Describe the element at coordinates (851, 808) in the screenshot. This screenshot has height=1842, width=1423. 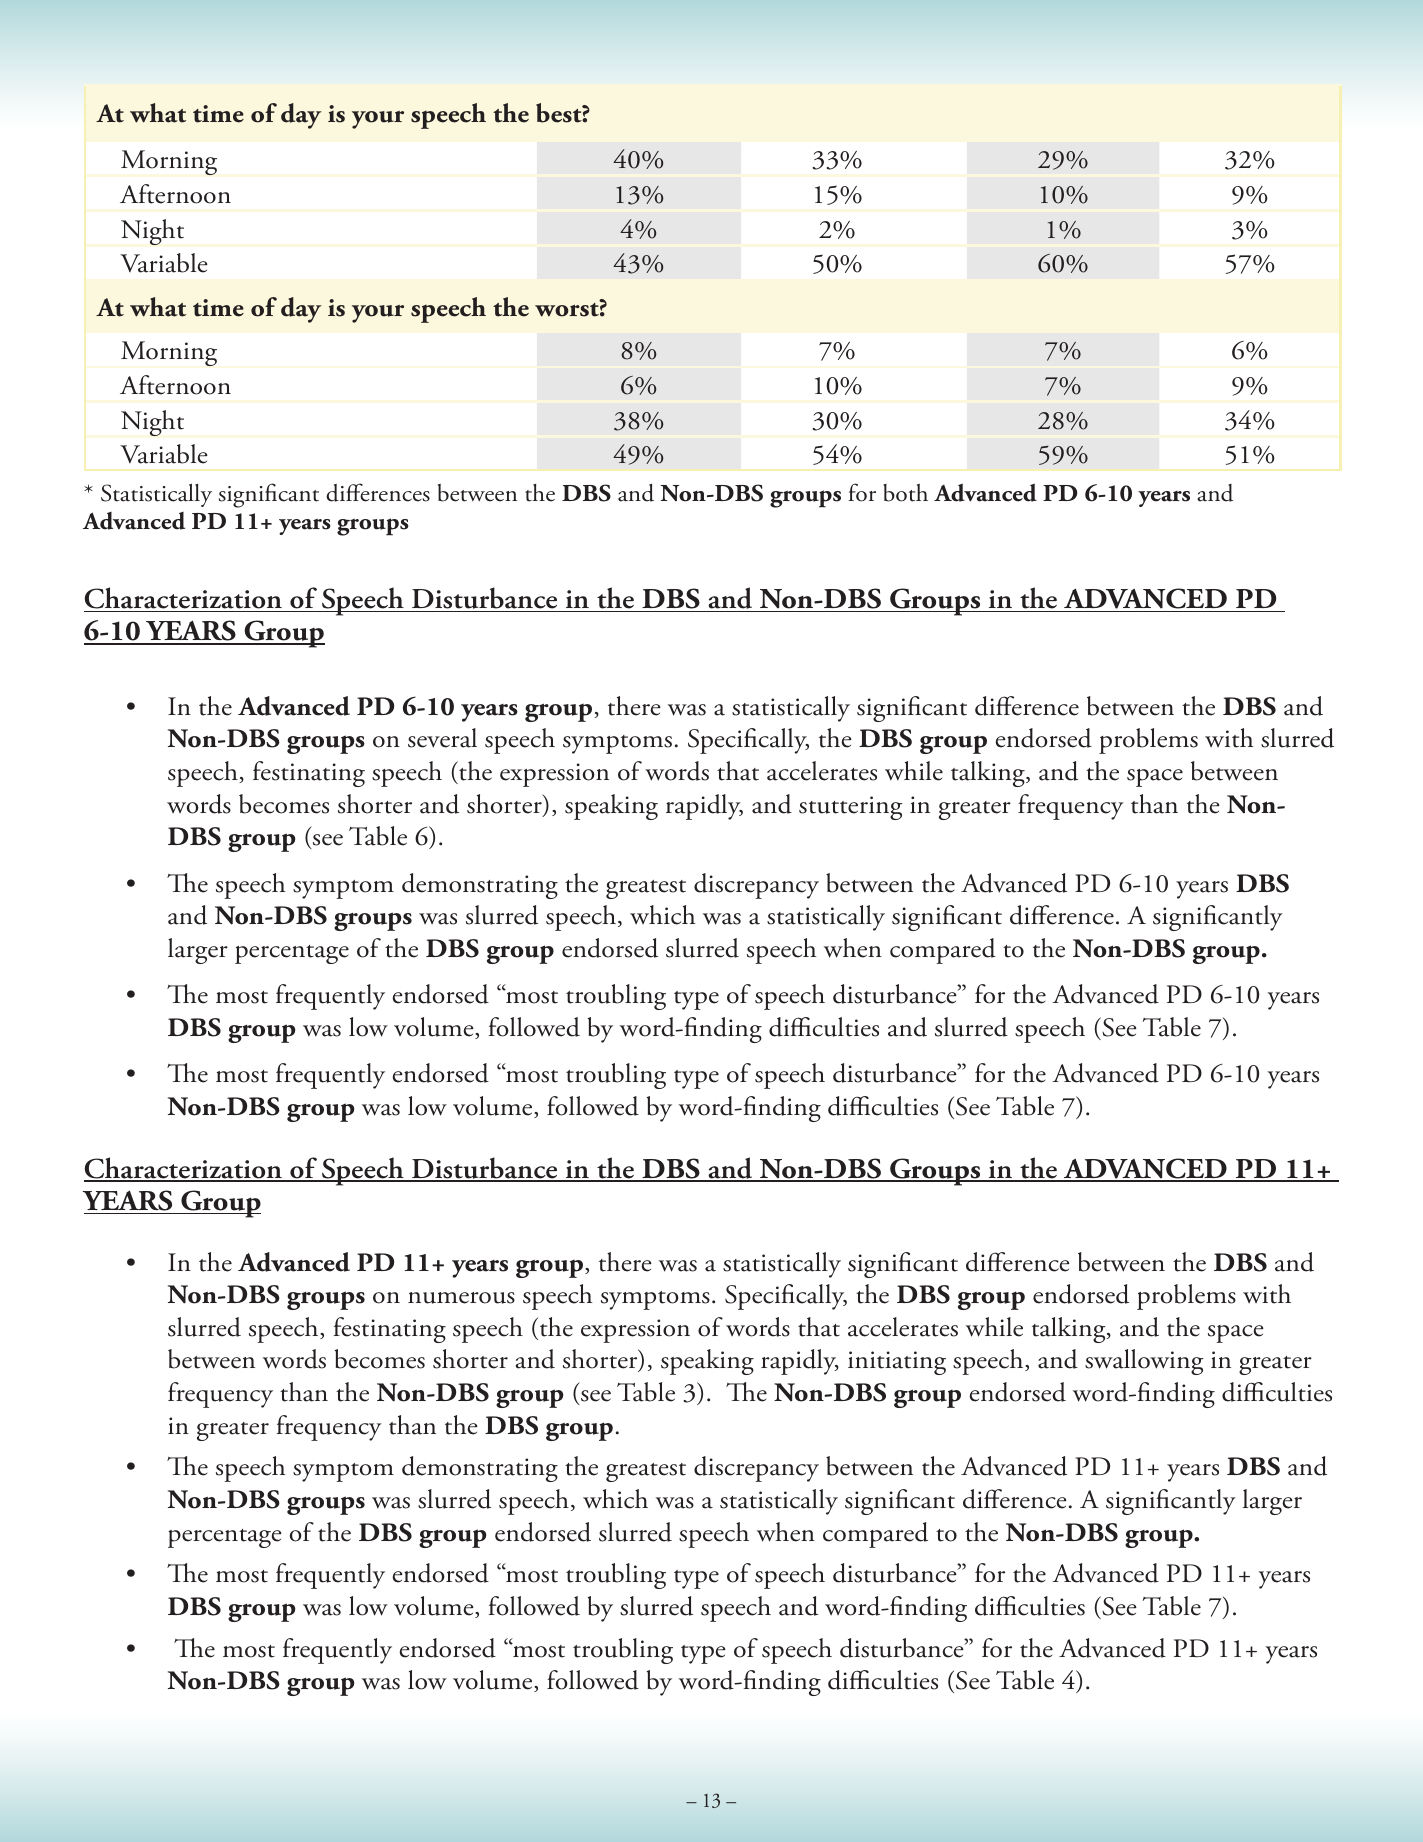
I see `stuttering` at that location.
